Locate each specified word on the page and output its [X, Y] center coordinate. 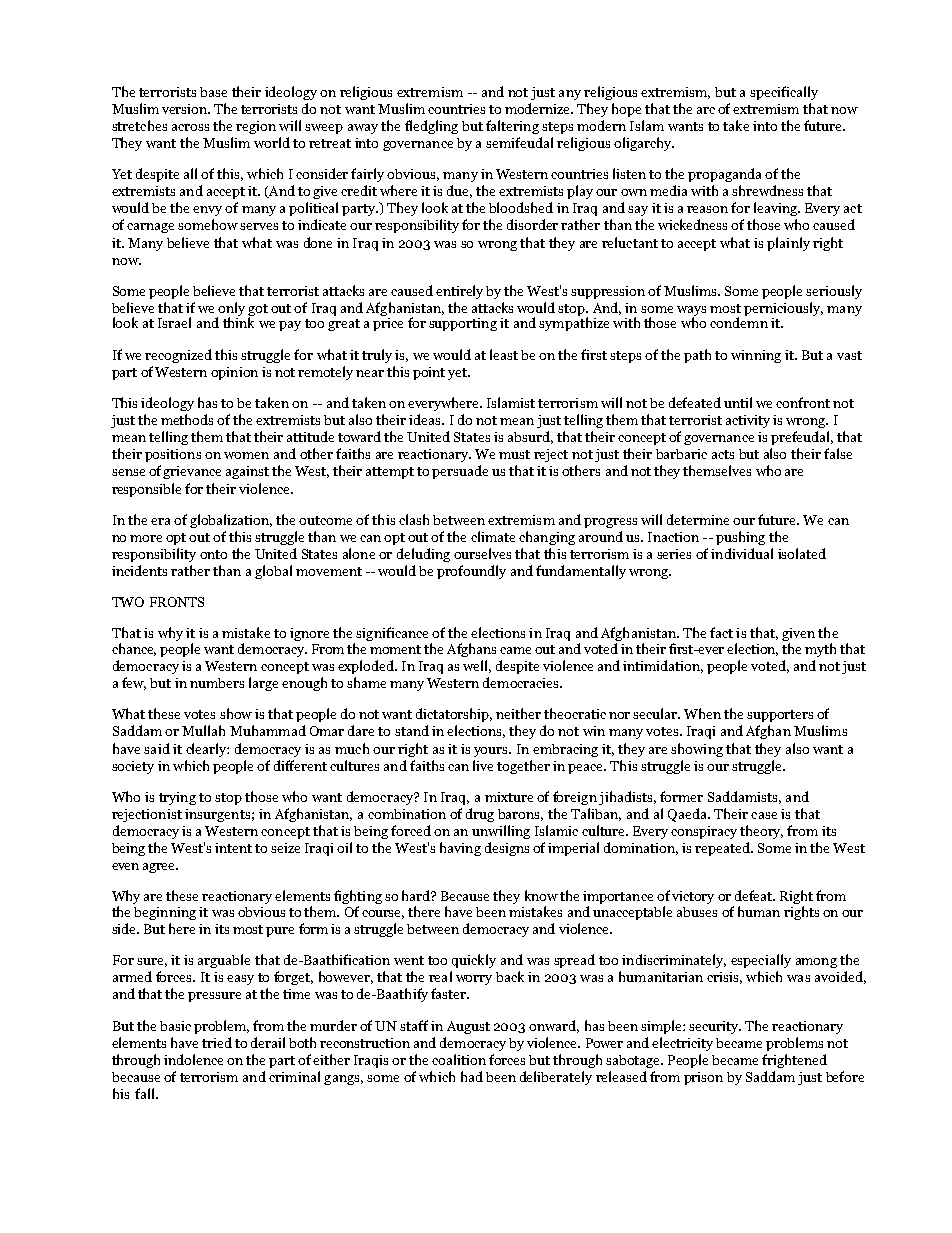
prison [703, 1078]
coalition [459, 1059]
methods [187, 419]
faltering [512, 127]
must [514, 454]
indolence [193, 1059]
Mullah [203, 730]
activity [748, 421]
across [190, 127]
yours [492, 752]
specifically [784, 93]
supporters [780, 716]
